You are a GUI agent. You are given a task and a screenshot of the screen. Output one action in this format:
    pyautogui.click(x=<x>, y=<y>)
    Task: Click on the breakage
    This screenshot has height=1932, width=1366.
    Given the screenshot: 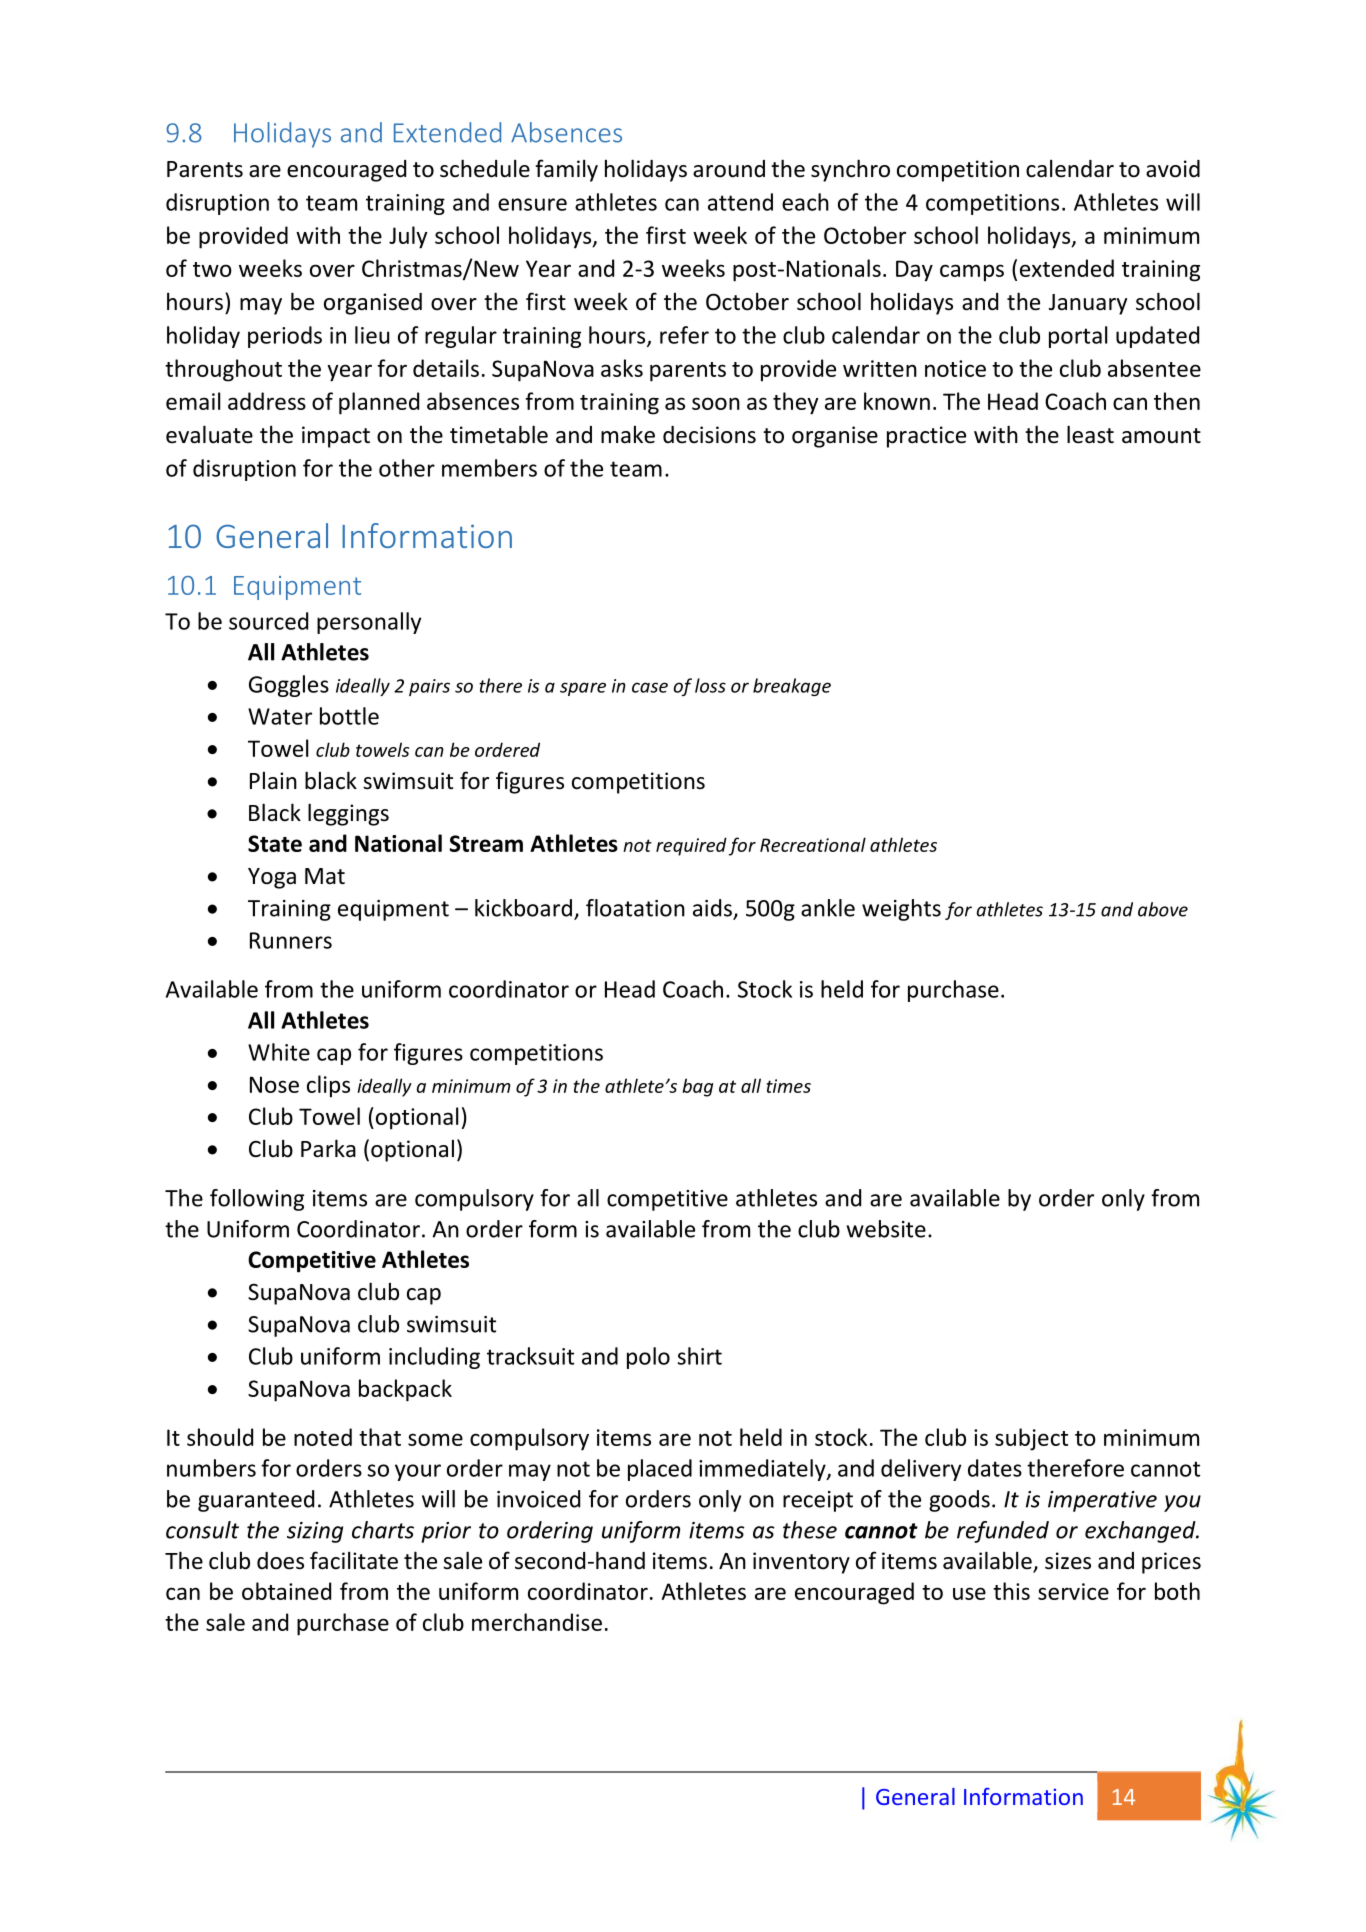 What is the action you would take?
    pyautogui.click(x=792, y=687)
